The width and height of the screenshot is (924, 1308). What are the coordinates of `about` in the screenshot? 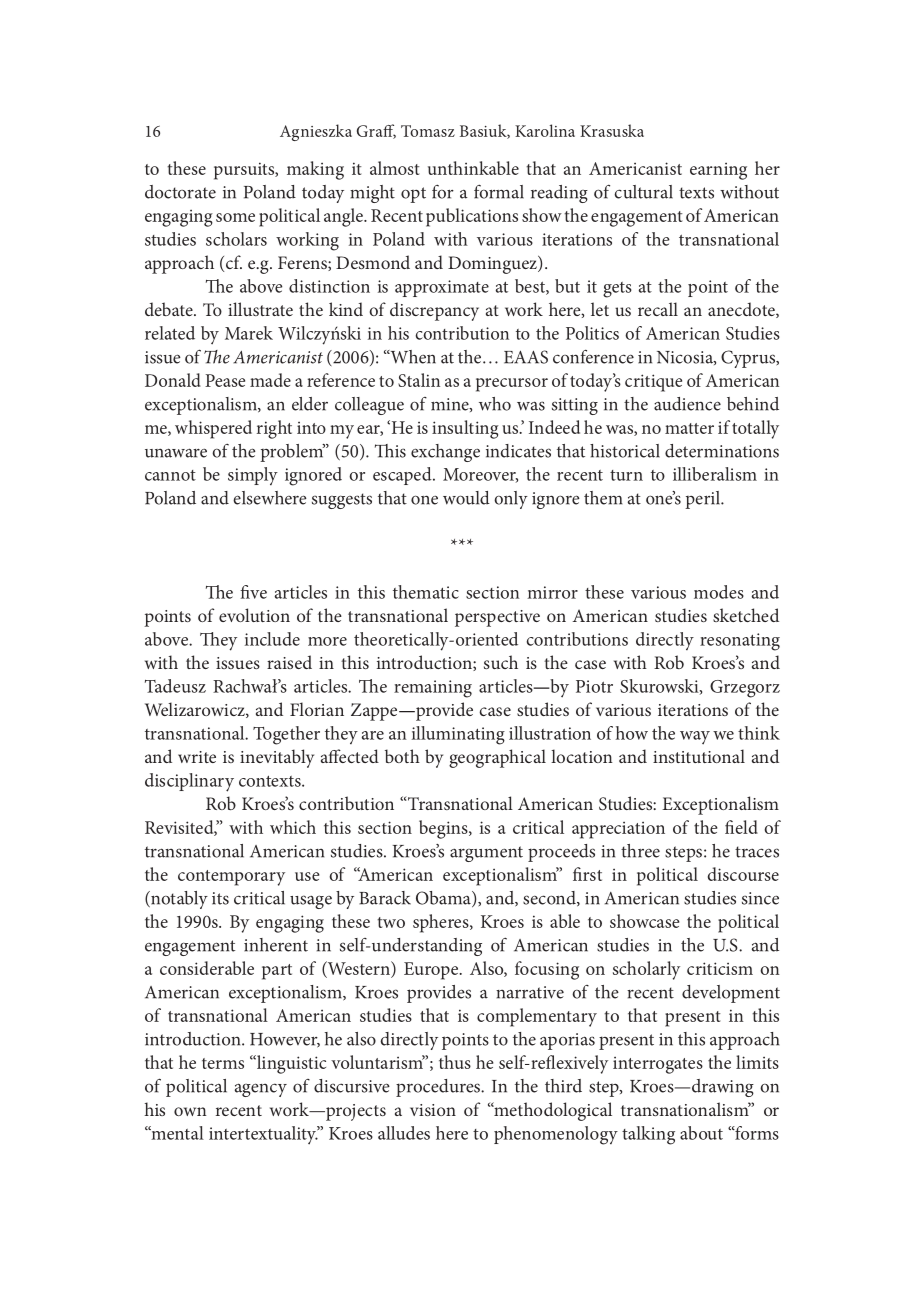 It's located at (701, 1133).
